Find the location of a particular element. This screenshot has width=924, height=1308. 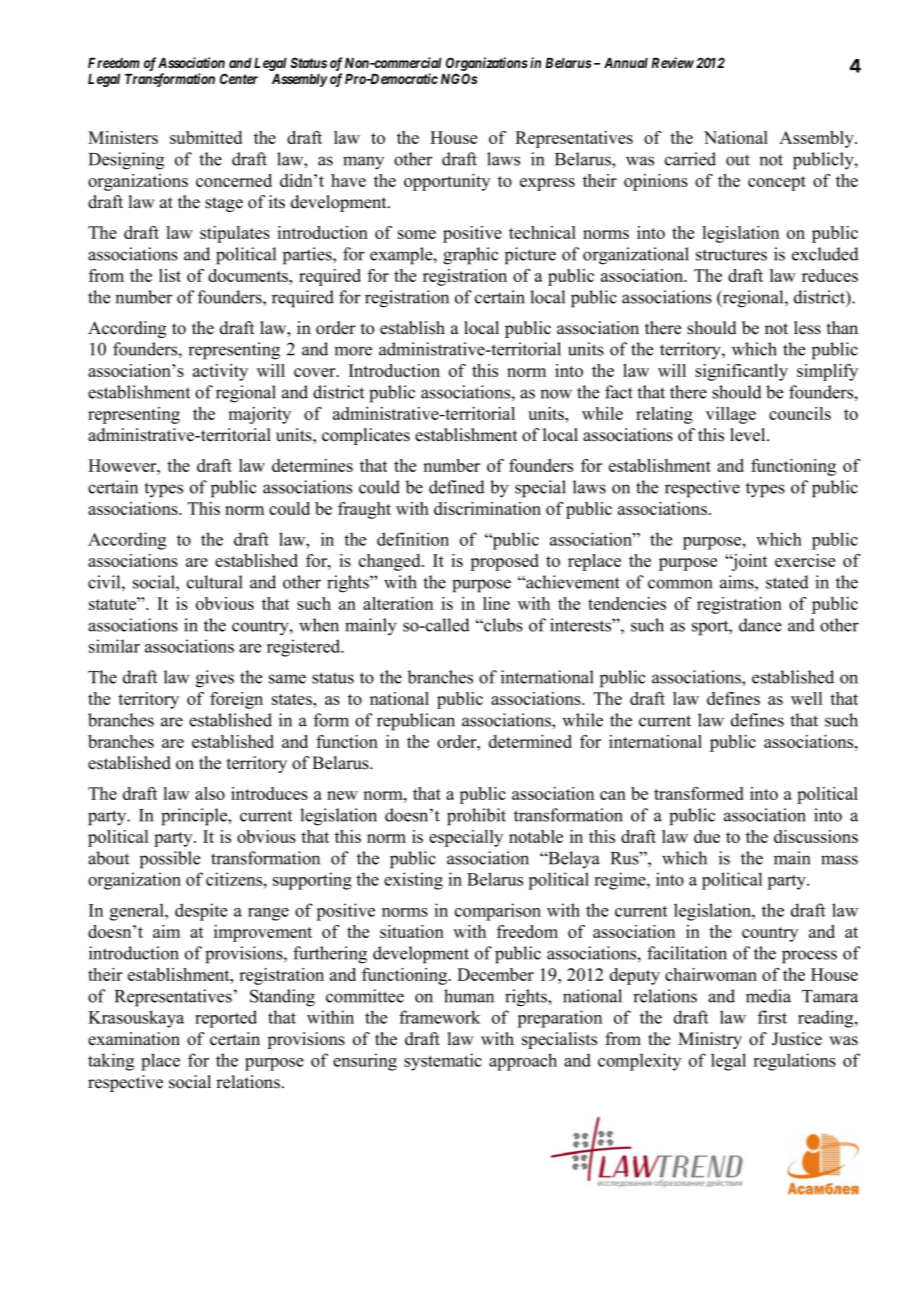

Review is located at coordinates (673, 62).
